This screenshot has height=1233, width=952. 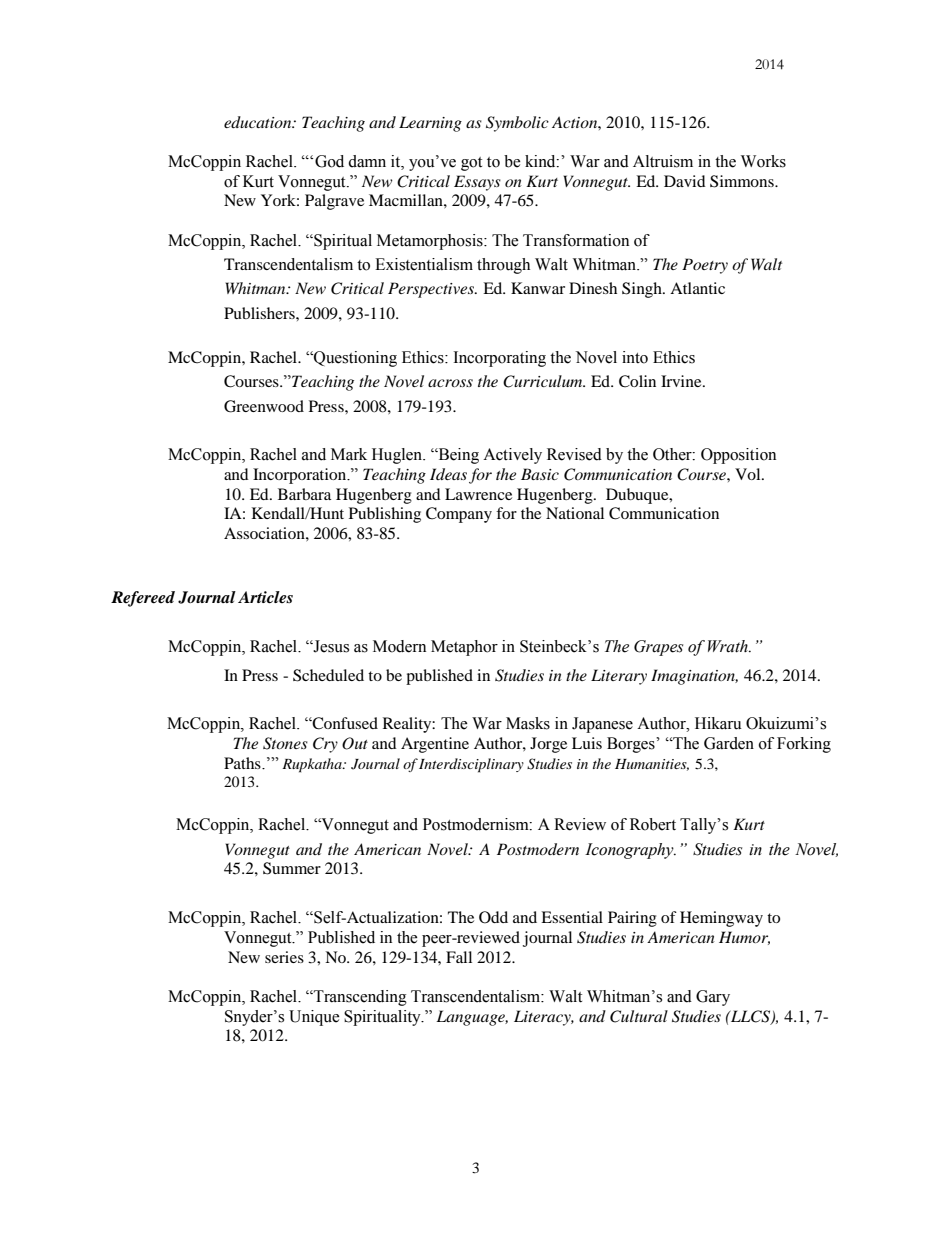 I want to click on Vol, so click(x=749, y=474).
